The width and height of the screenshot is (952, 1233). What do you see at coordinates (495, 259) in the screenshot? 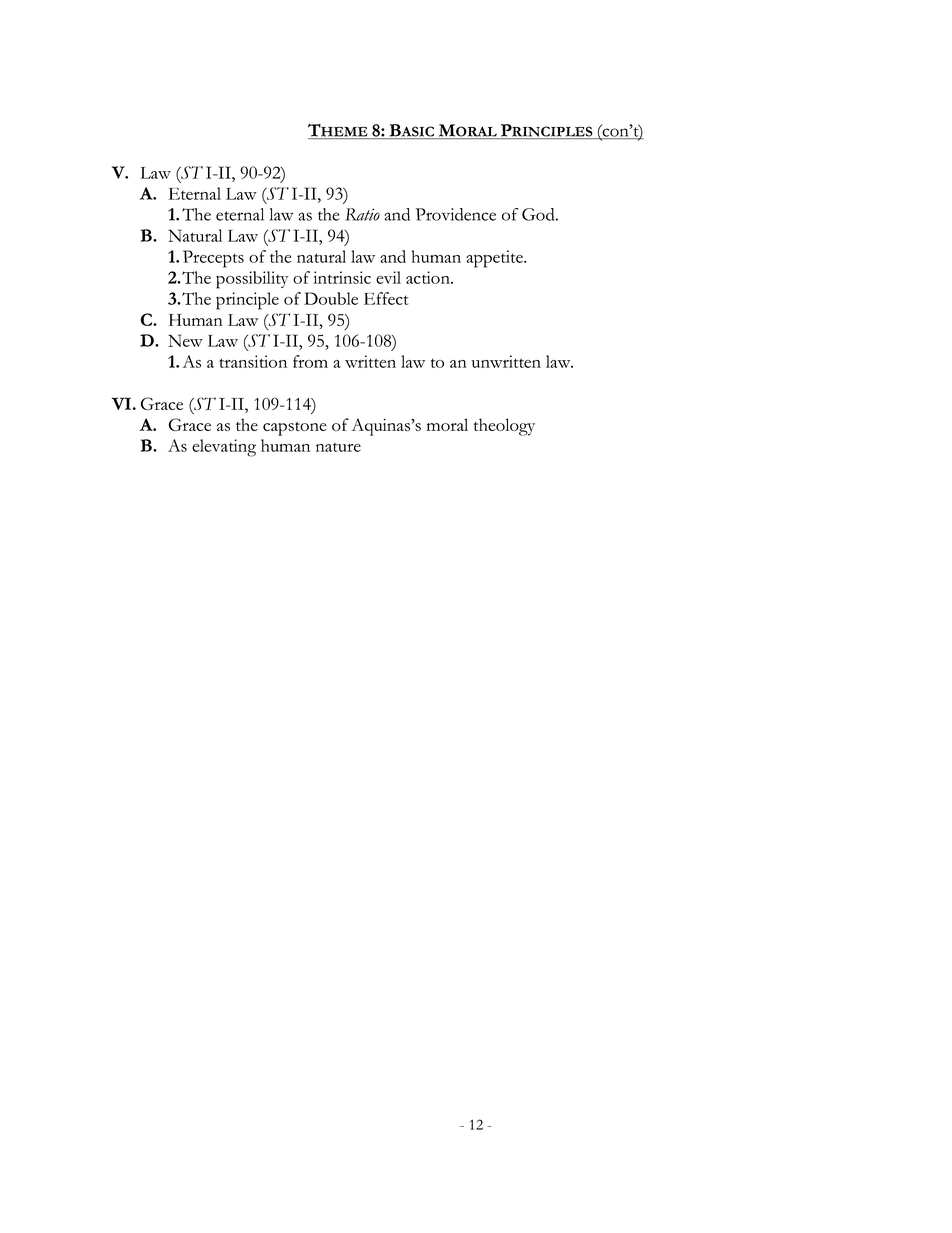
I see `appetite` at bounding box center [495, 259].
